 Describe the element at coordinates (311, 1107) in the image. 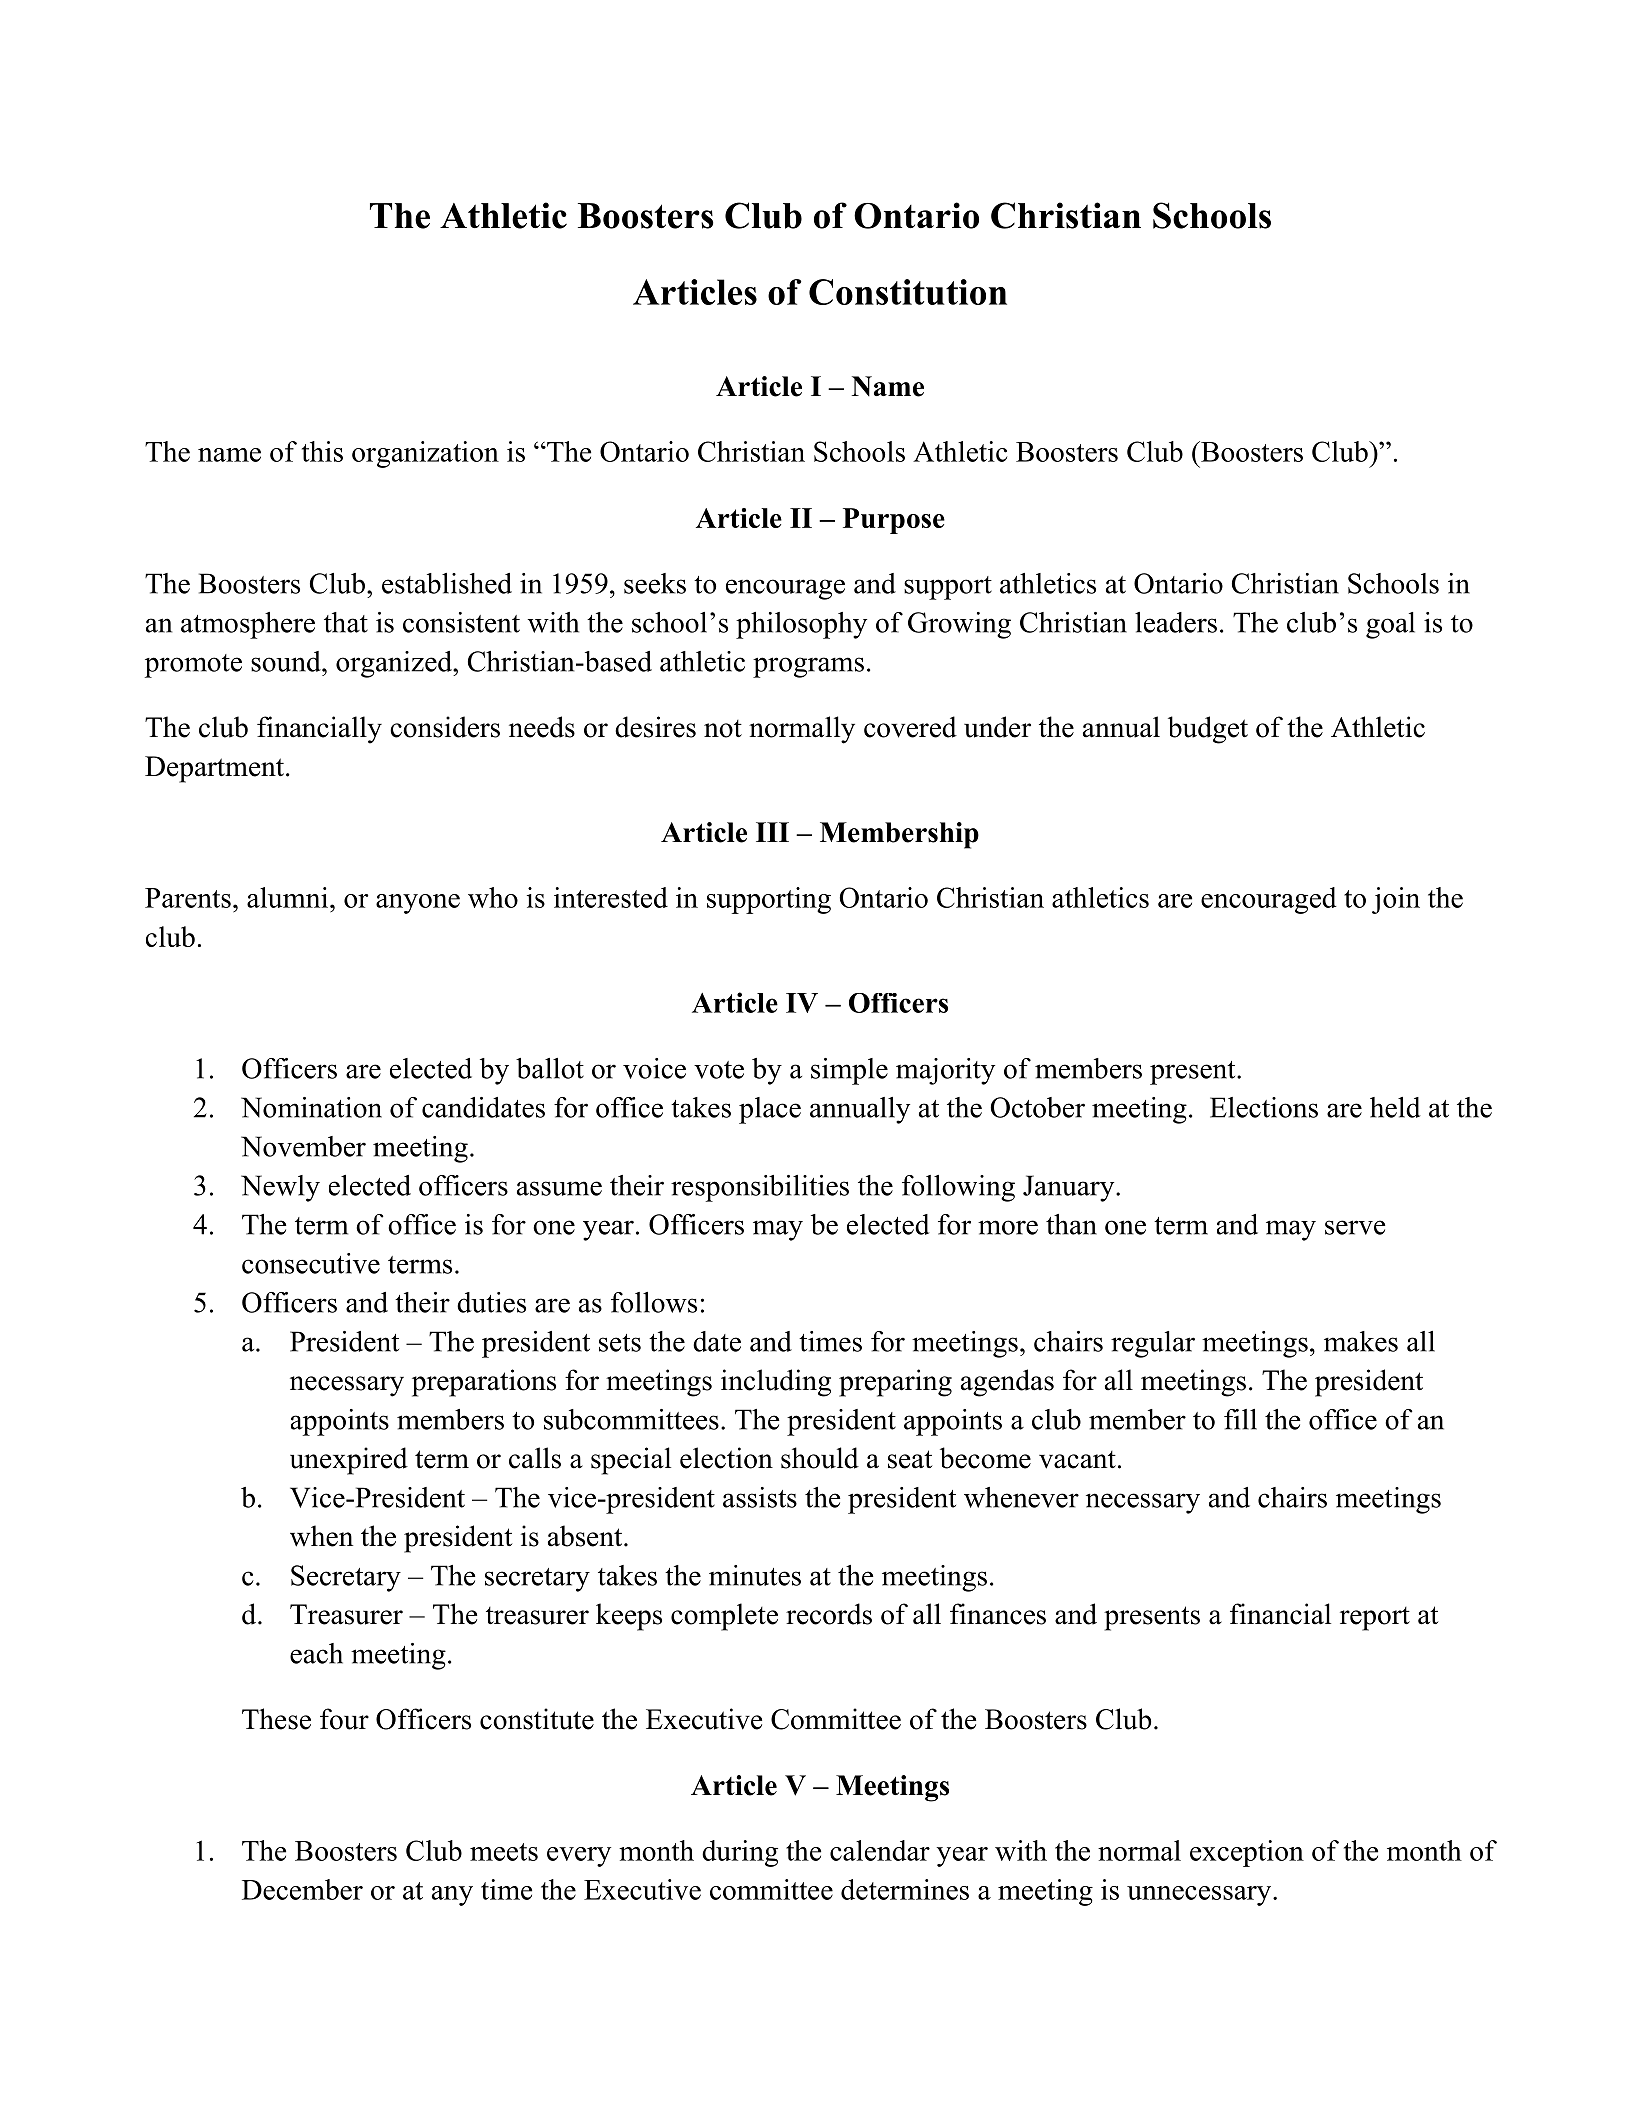

I see `Nomination` at that location.
